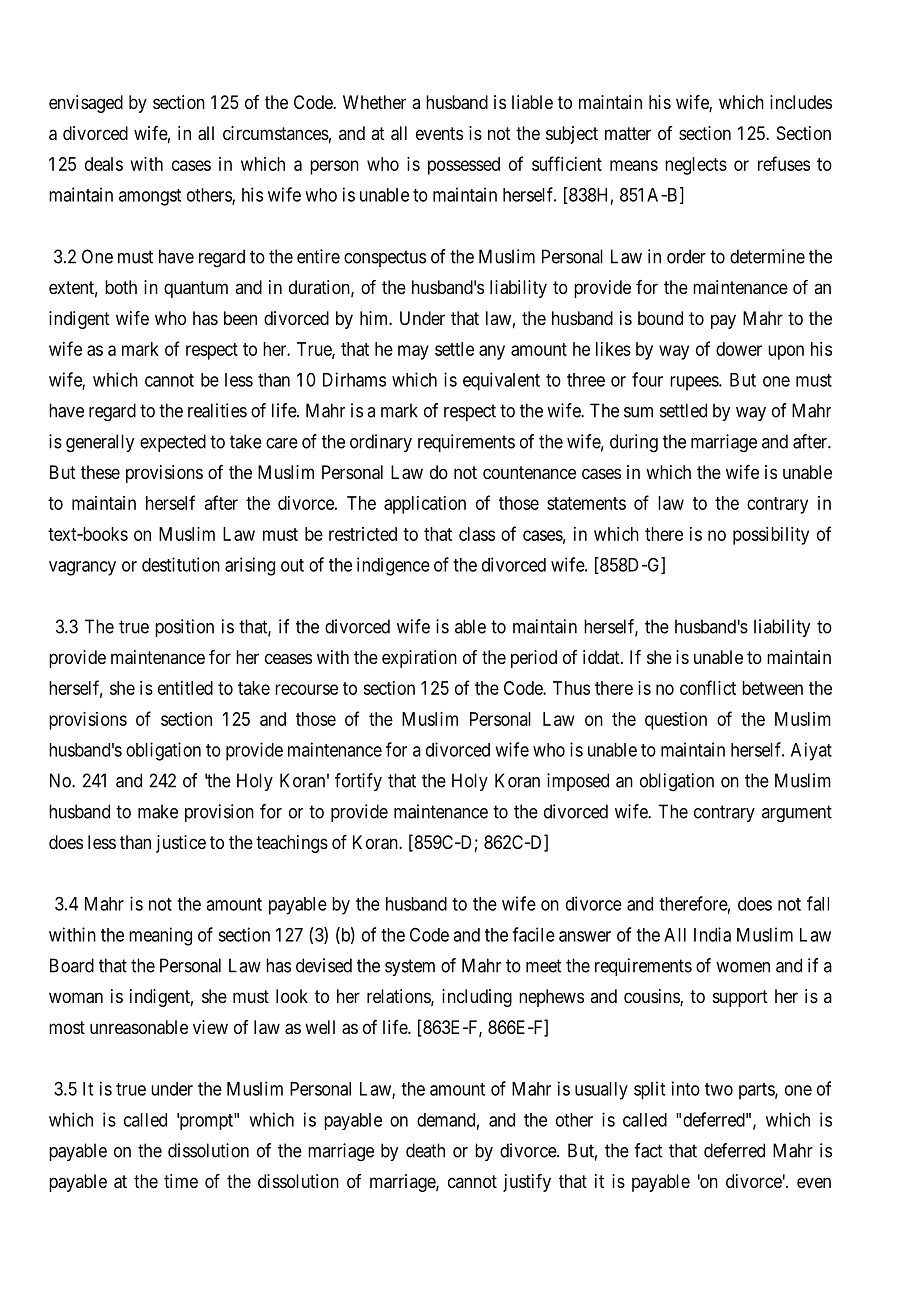 The height and width of the screenshot is (1308, 924). Describe the element at coordinates (696, 166) in the screenshot. I see `neglects` at that location.
